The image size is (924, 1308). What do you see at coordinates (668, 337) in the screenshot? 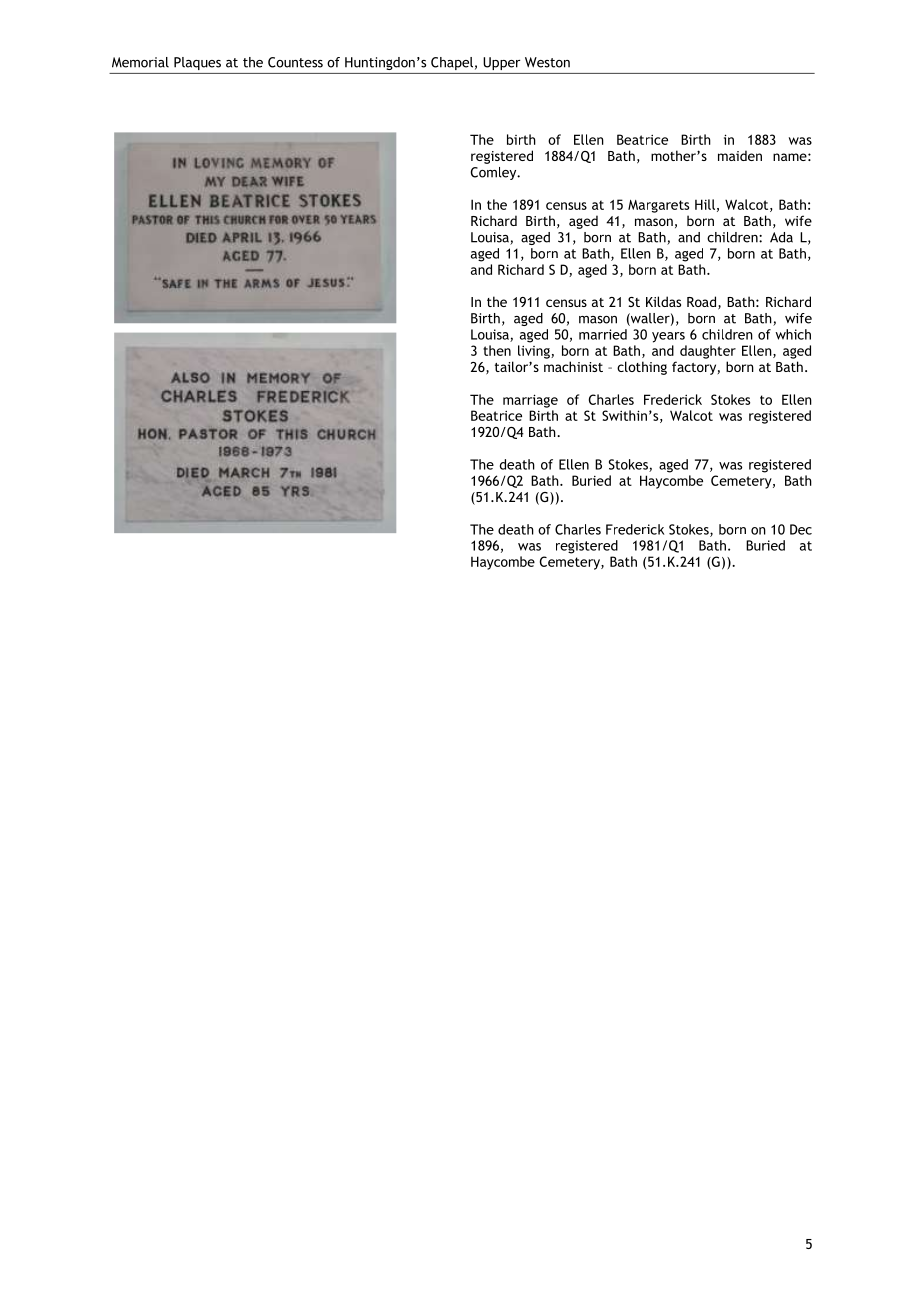
I see `years` at bounding box center [668, 337].
